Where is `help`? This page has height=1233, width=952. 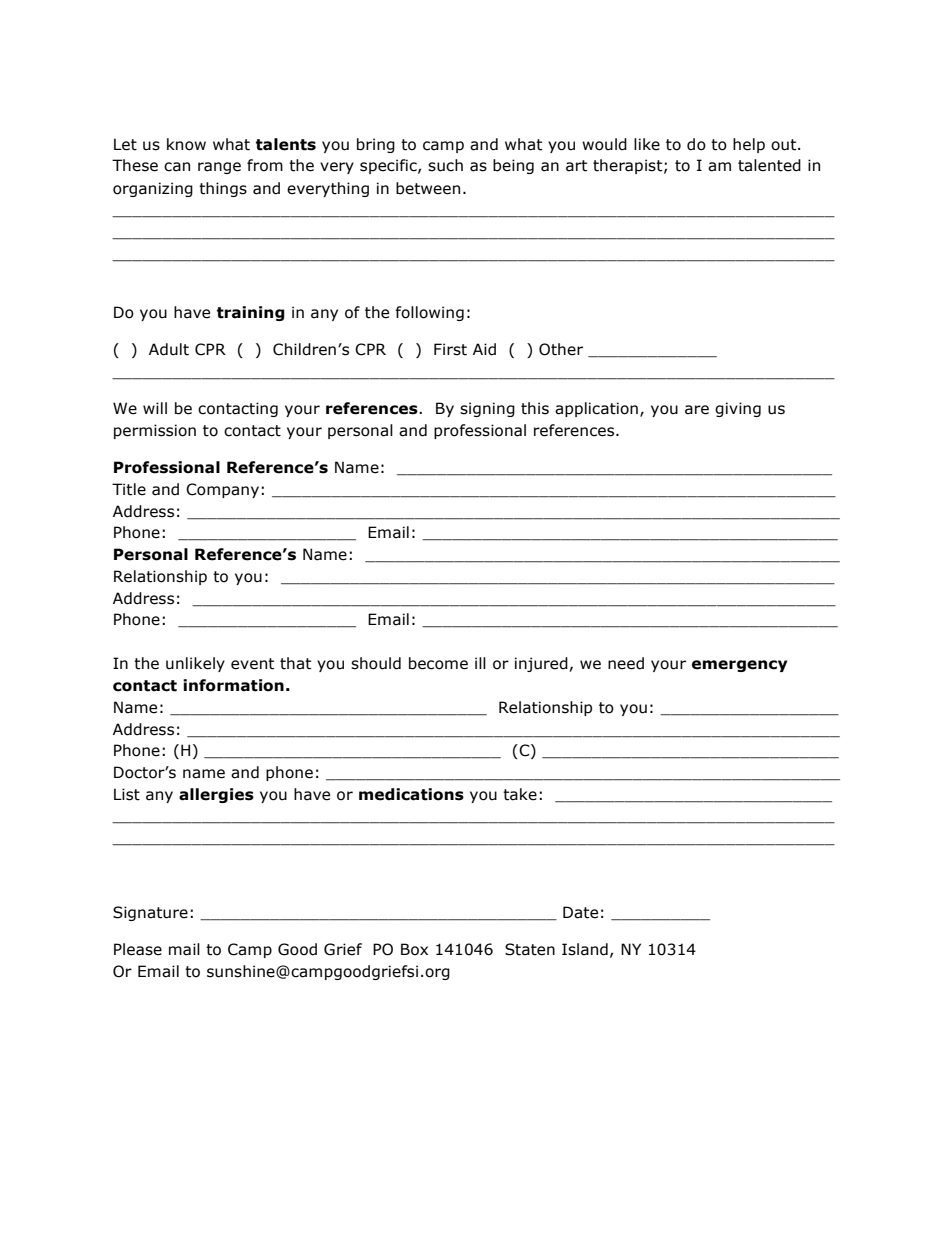
help is located at coordinates (749, 145).
